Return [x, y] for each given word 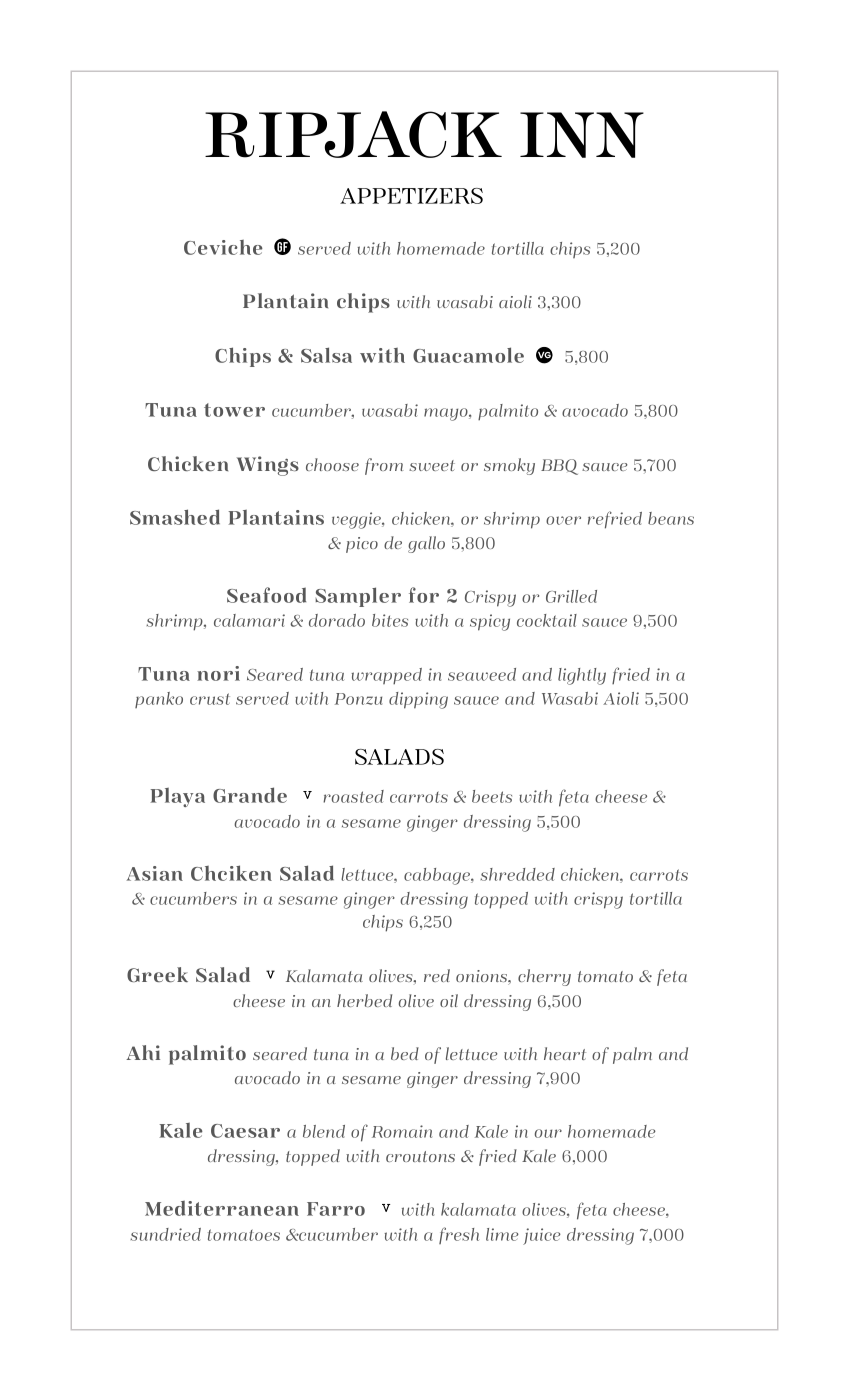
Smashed [175, 517]
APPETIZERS [411, 196]
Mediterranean [222, 1208]
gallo [426, 544]
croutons [420, 1156]
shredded [517, 874]
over [563, 520]
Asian [154, 873]
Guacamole [468, 355]
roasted [353, 796]
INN [582, 135]
